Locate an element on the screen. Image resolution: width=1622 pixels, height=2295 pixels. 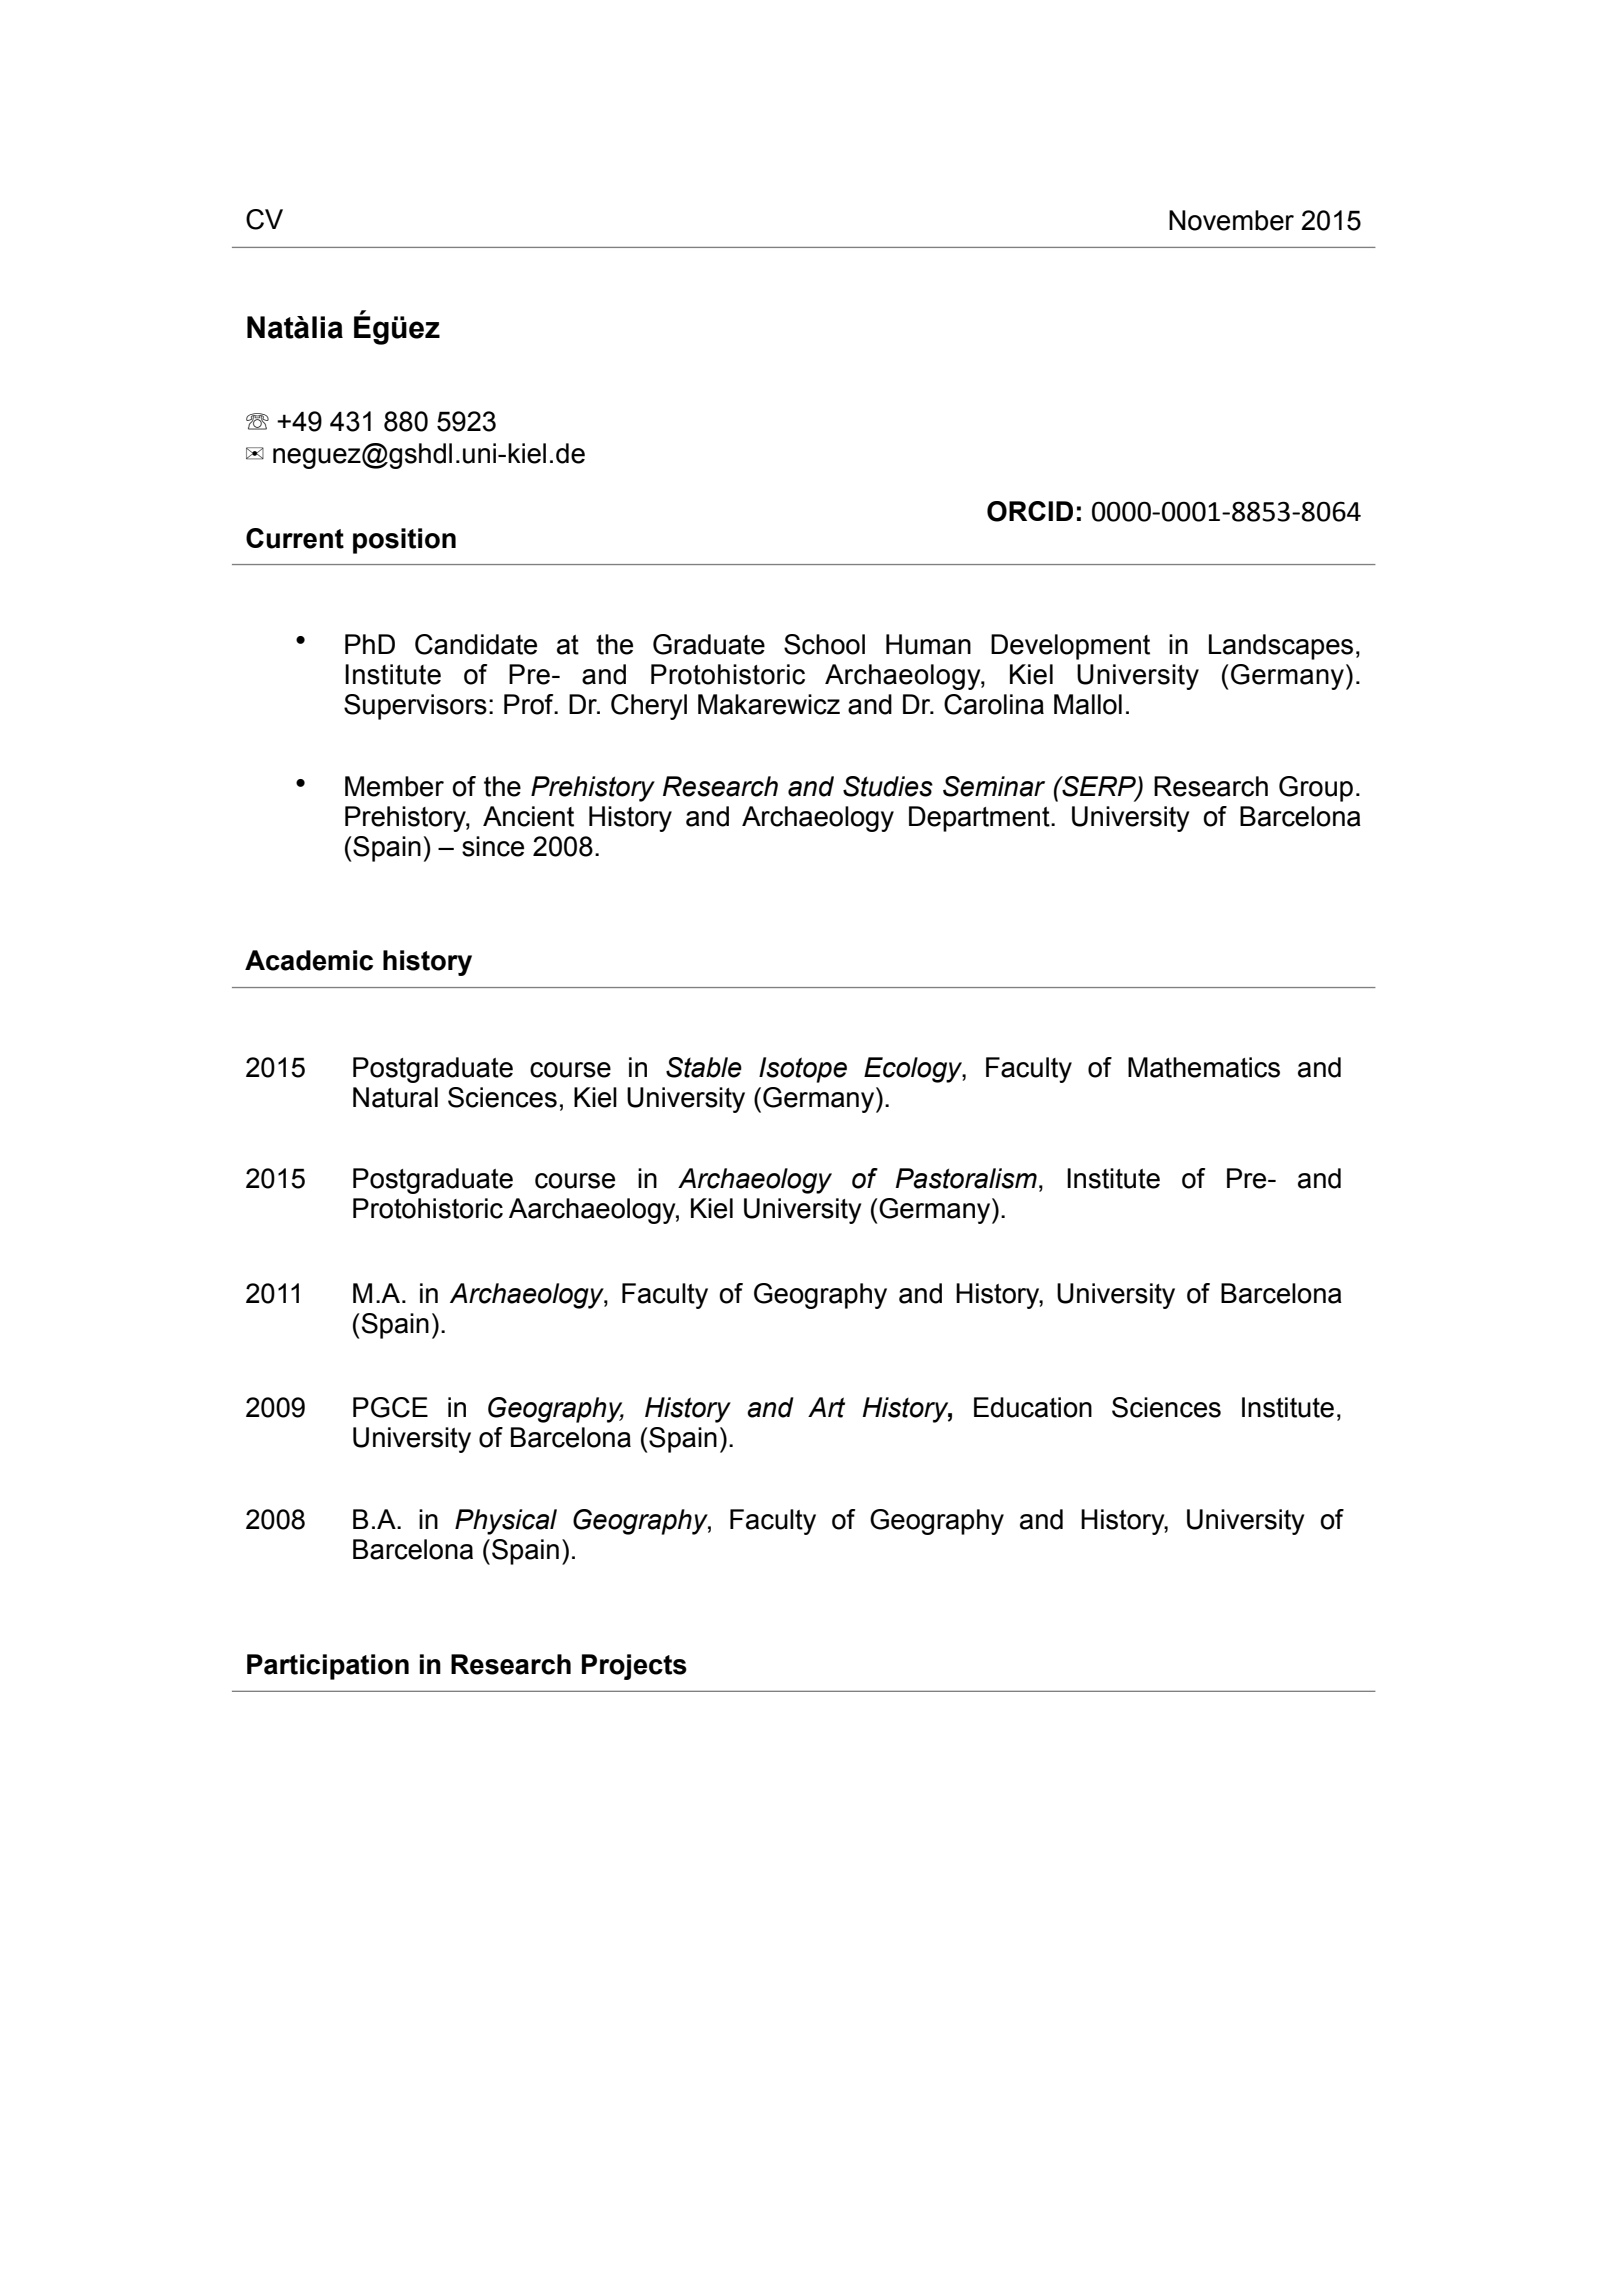
School is located at coordinates (824, 644).
